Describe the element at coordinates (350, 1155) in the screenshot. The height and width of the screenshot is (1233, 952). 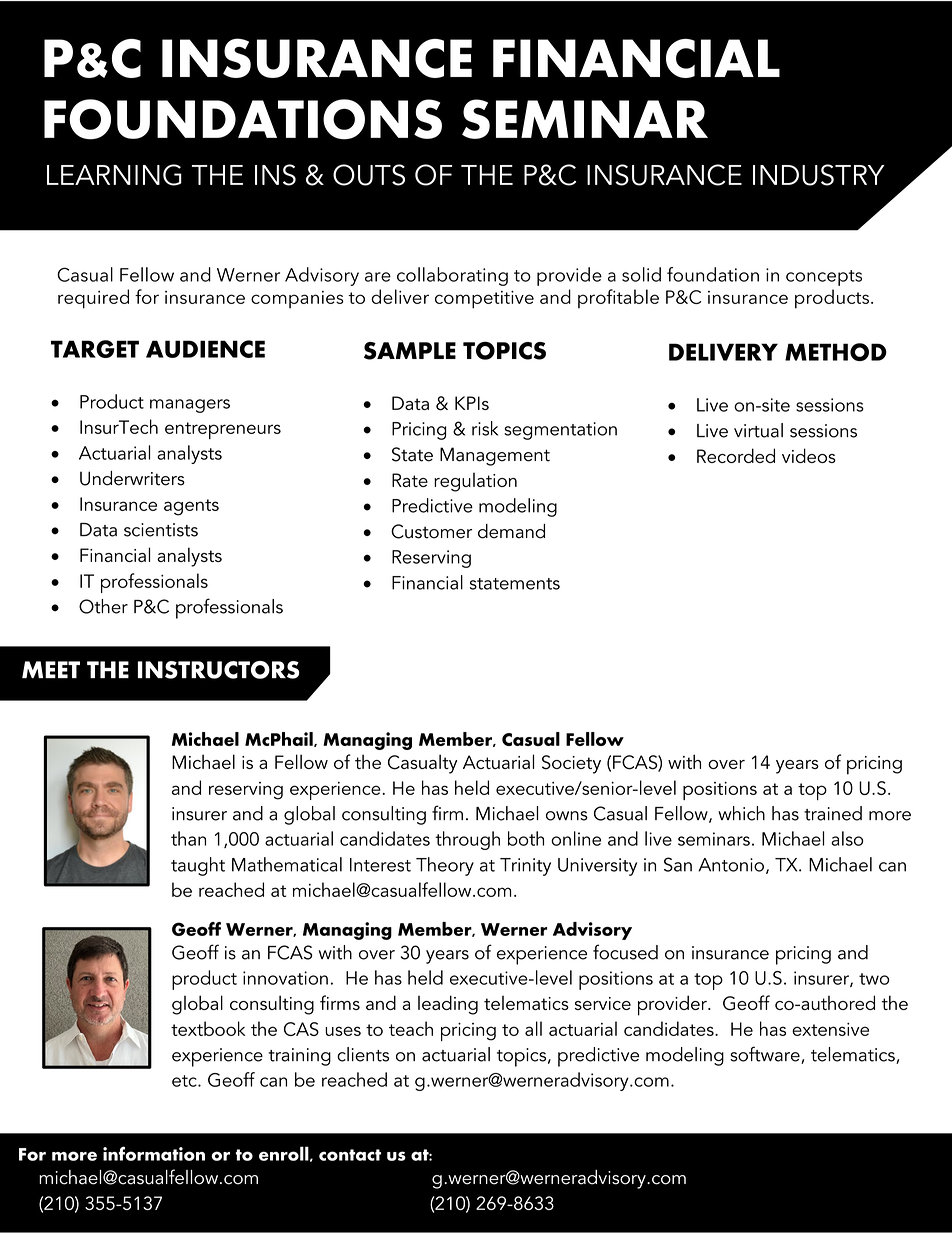
I see `contact` at that location.
